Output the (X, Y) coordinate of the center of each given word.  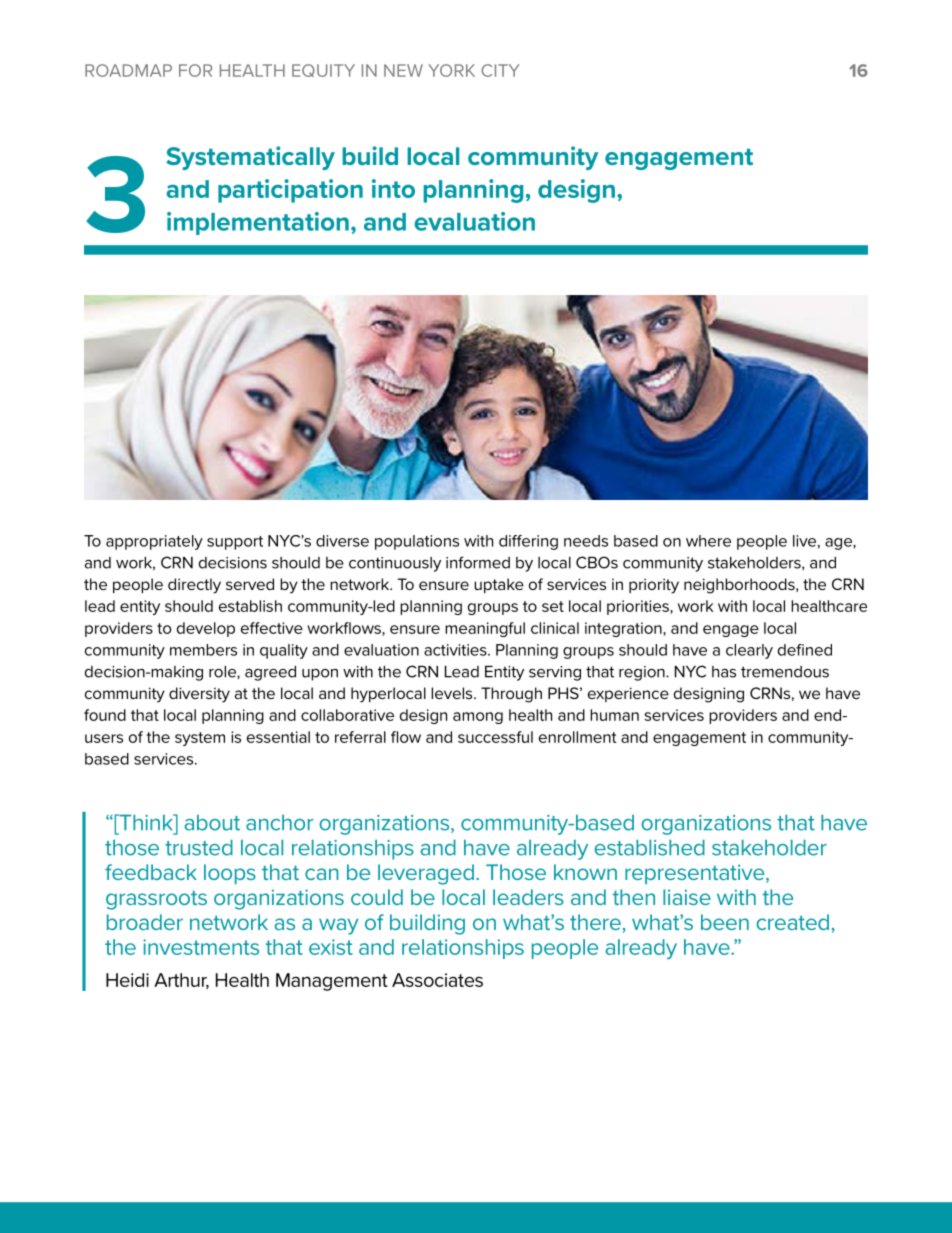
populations (417, 542)
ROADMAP (128, 70)
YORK (451, 70)
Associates (437, 980)
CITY (500, 70)
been (725, 922)
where (708, 541)
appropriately (154, 542)
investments (201, 947)
